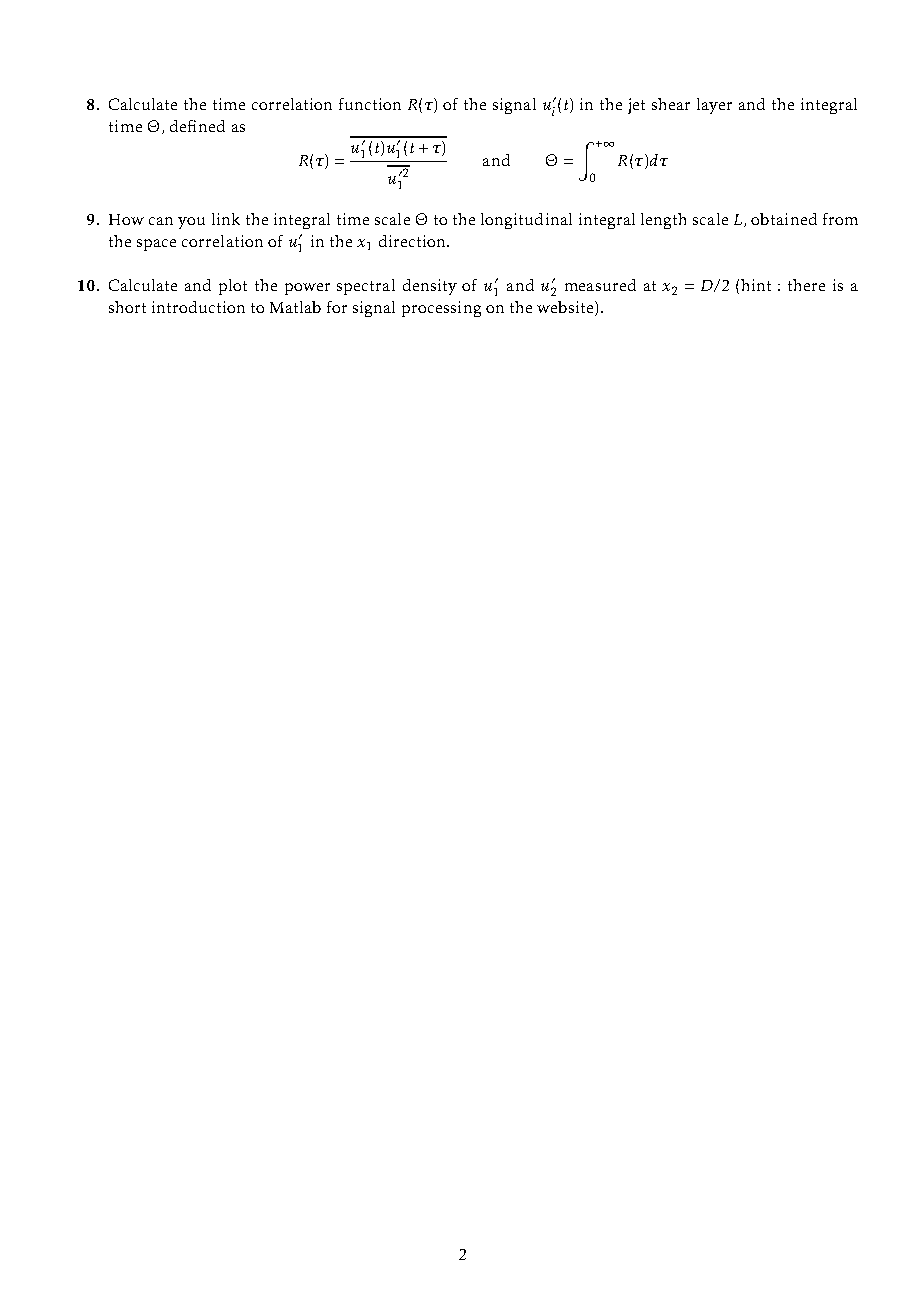  I want to click on space, so click(156, 245).
